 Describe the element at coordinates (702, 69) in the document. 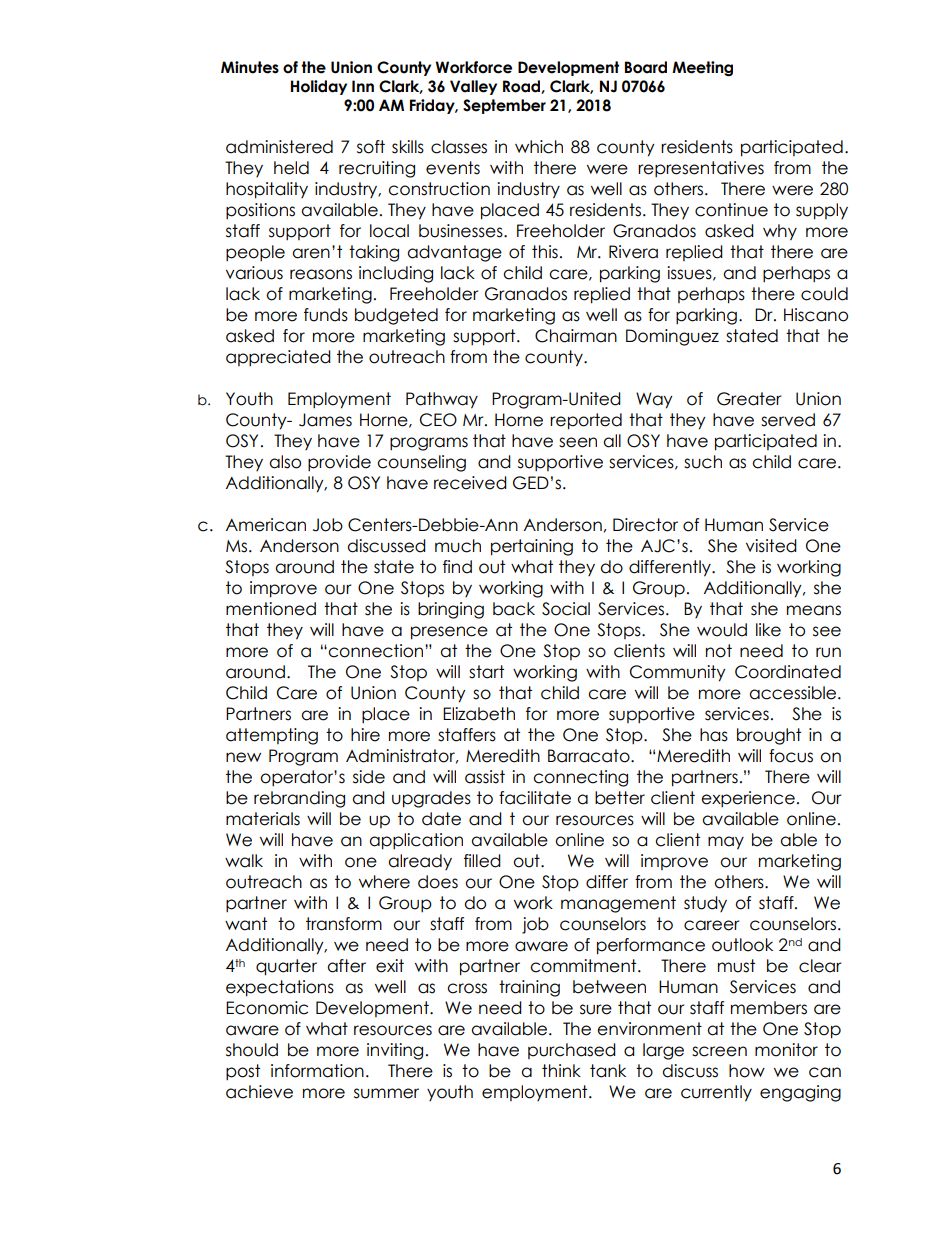

I see `Meeting` at that location.
